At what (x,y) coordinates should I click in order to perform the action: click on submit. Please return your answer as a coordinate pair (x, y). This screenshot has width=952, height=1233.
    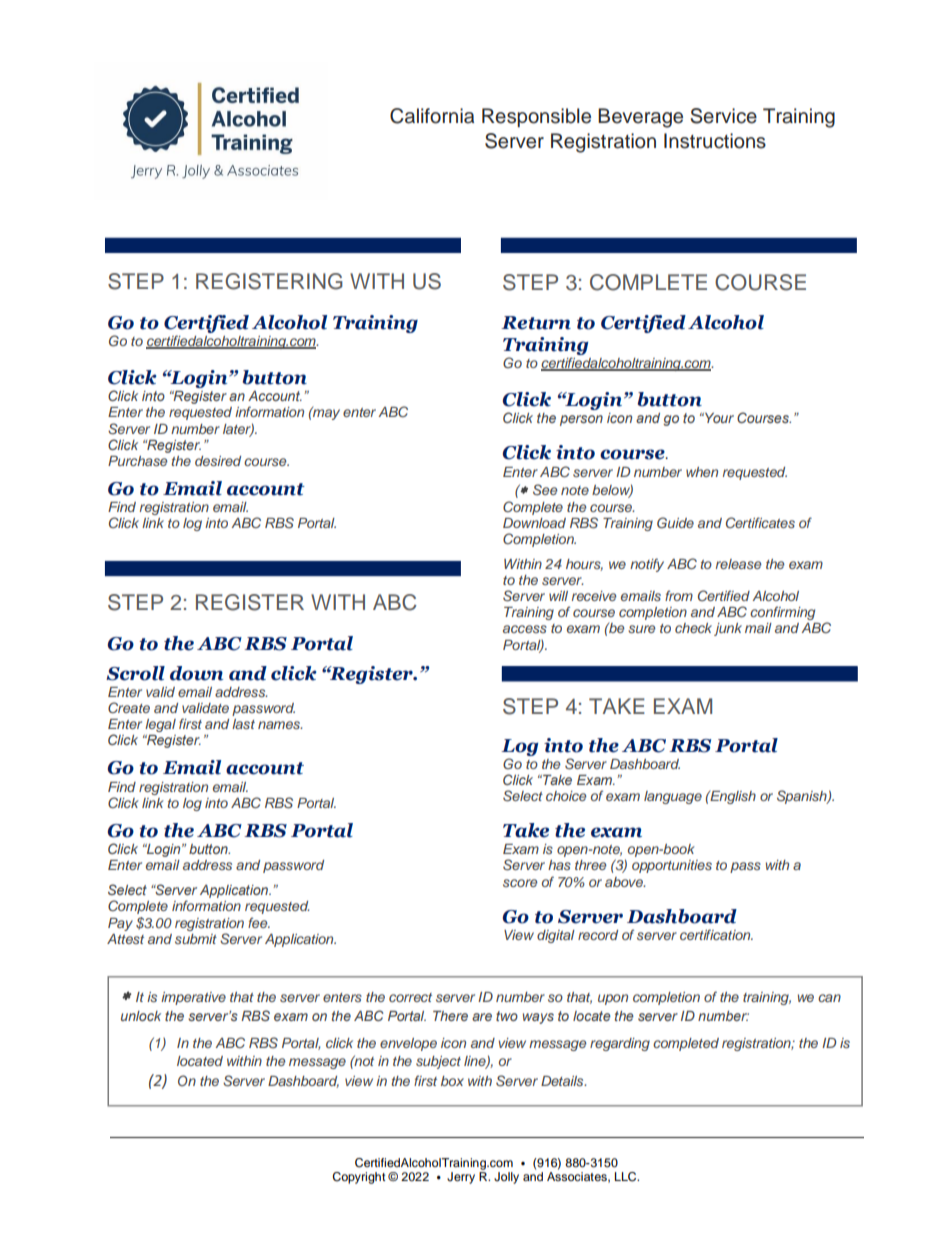
    Looking at the image, I should click on (196, 939).
